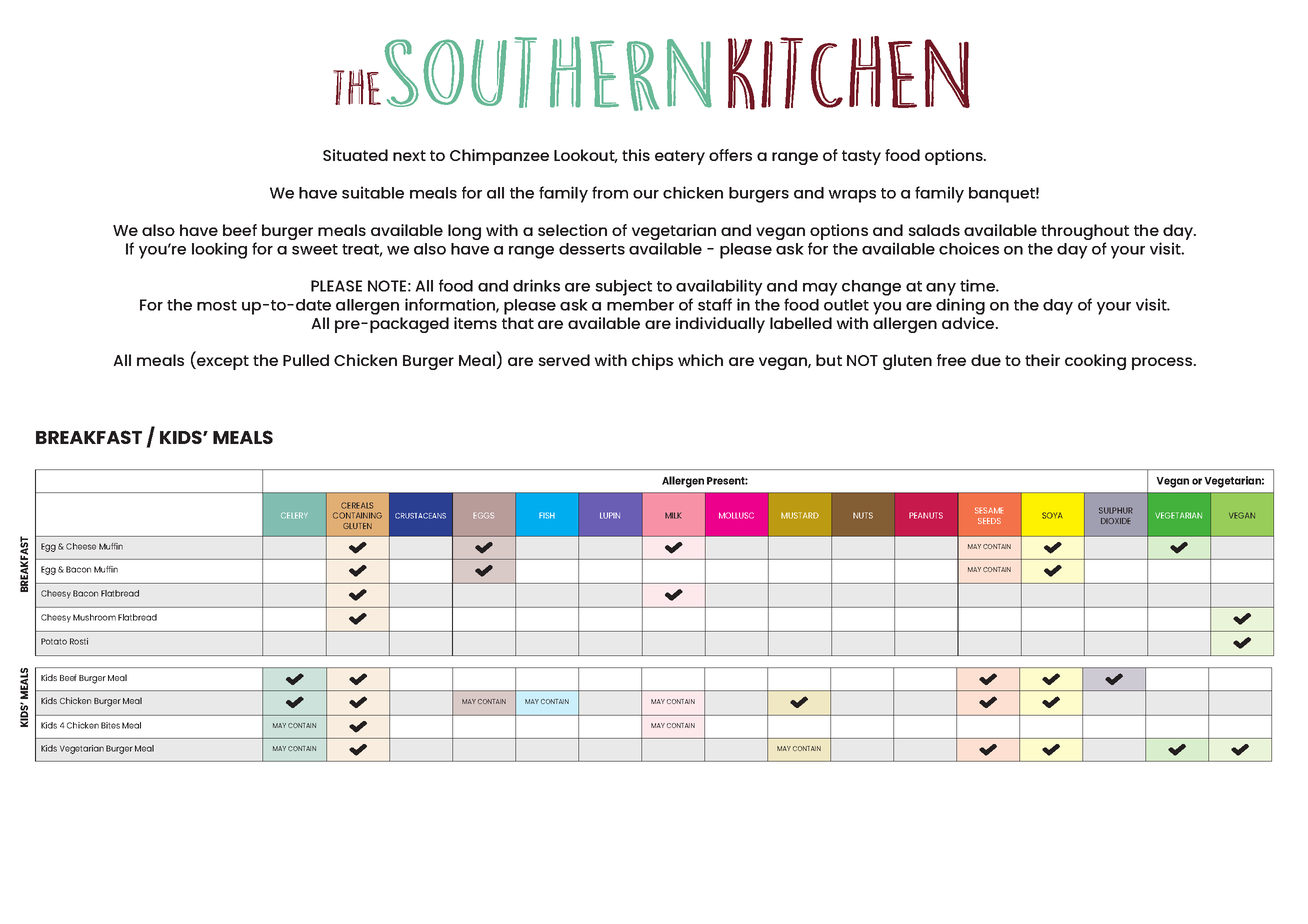 The height and width of the screenshot is (924, 1308). What do you see at coordinates (1042, 360) in the screenshot?
I see `their` at bounding box center [1042, 360].
